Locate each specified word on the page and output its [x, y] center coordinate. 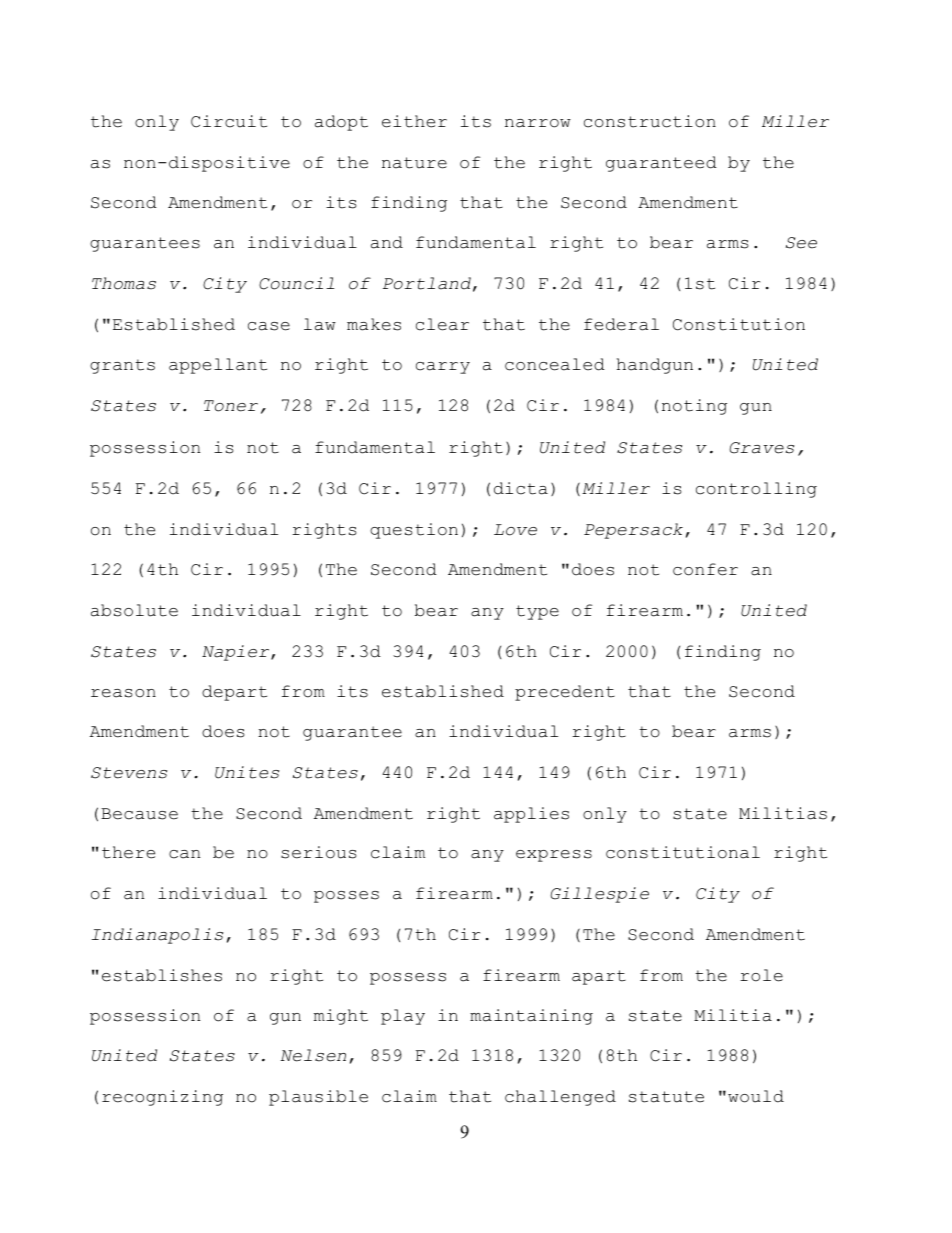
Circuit [229, 121]
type [537, 612]
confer [705, 569]
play [403, 1017]
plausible [318, 1098]
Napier [237, 653]
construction [650, 121]
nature [414, 163]
